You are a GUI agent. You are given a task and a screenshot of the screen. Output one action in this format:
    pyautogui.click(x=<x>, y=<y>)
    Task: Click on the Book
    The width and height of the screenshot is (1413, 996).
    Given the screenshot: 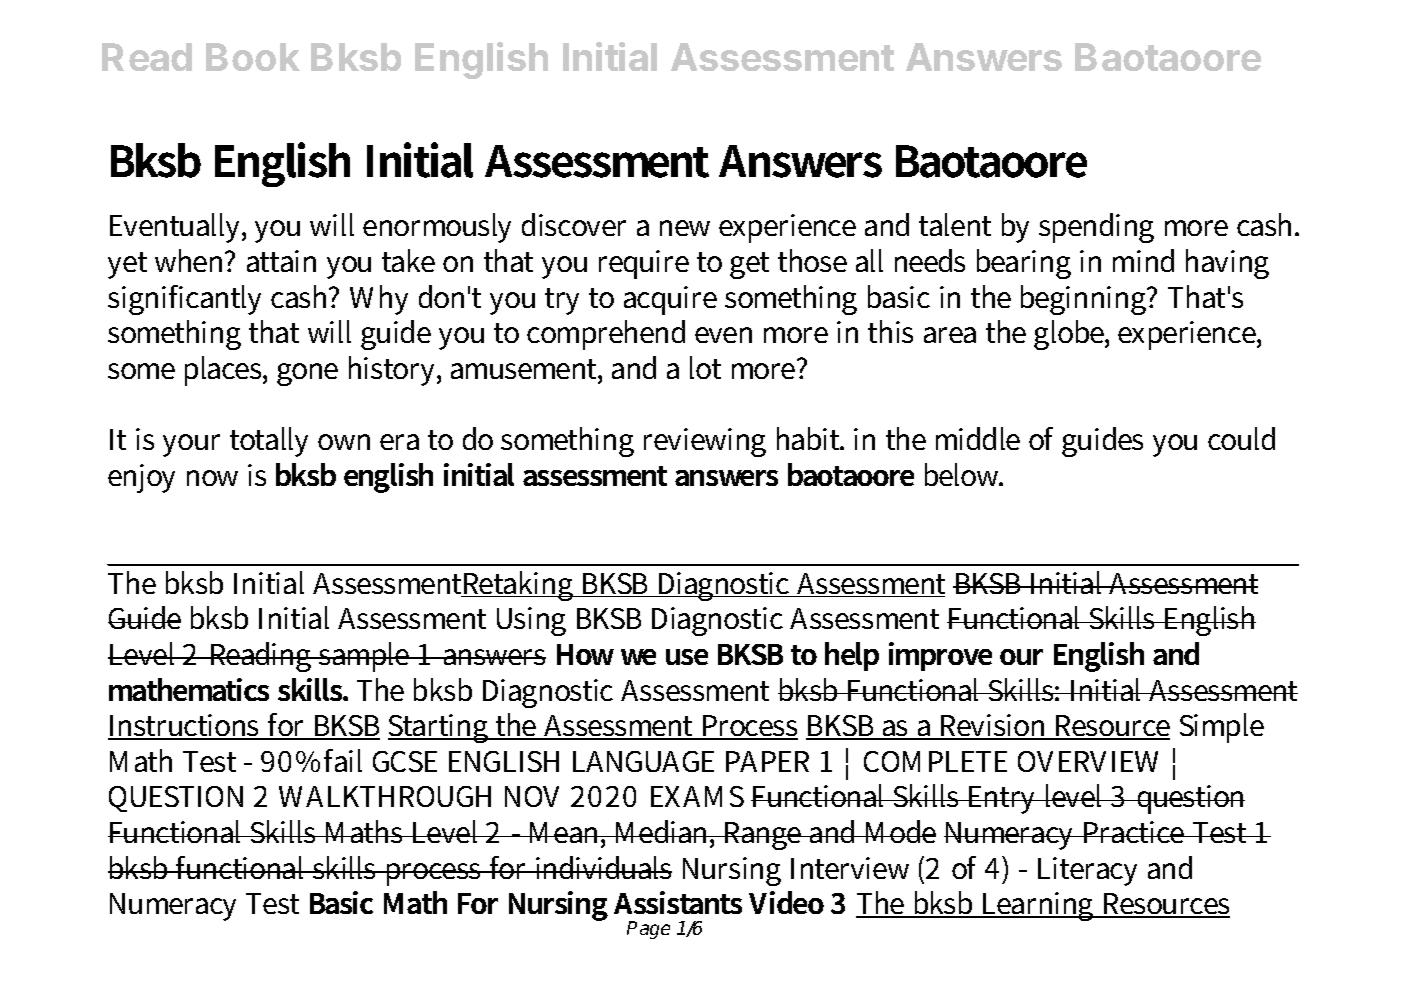 What is the action you would take?
    pyautogui.click(x=253, y=57)
